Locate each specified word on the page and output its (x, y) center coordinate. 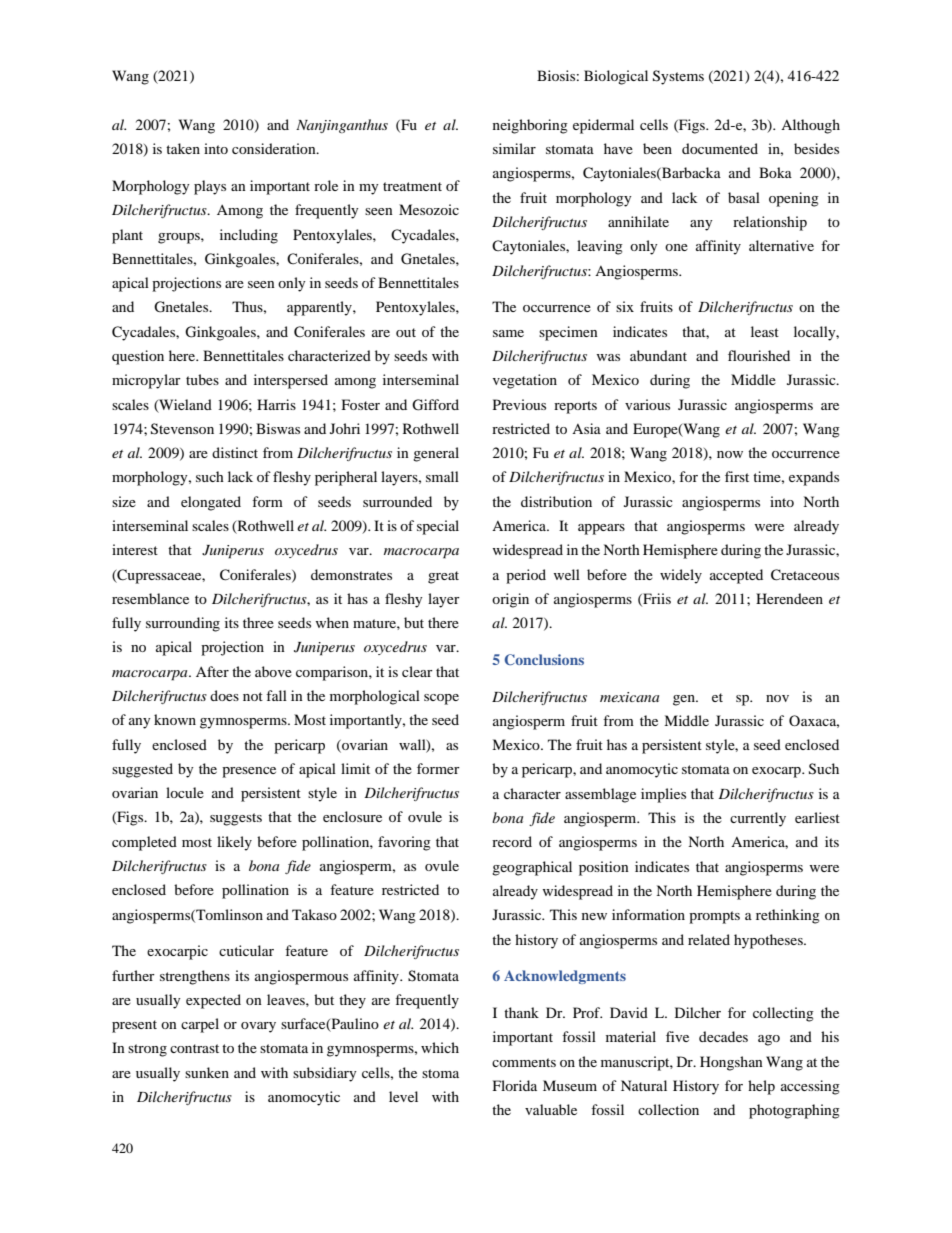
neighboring (530, 126)
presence (249, 772)
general (436, 454)
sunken (207, 1072)
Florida (515, 1085)
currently (758, 819)
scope (441, 699)
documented (720, 148)
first (737, 476)
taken (183, 148)
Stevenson (182, 429)
